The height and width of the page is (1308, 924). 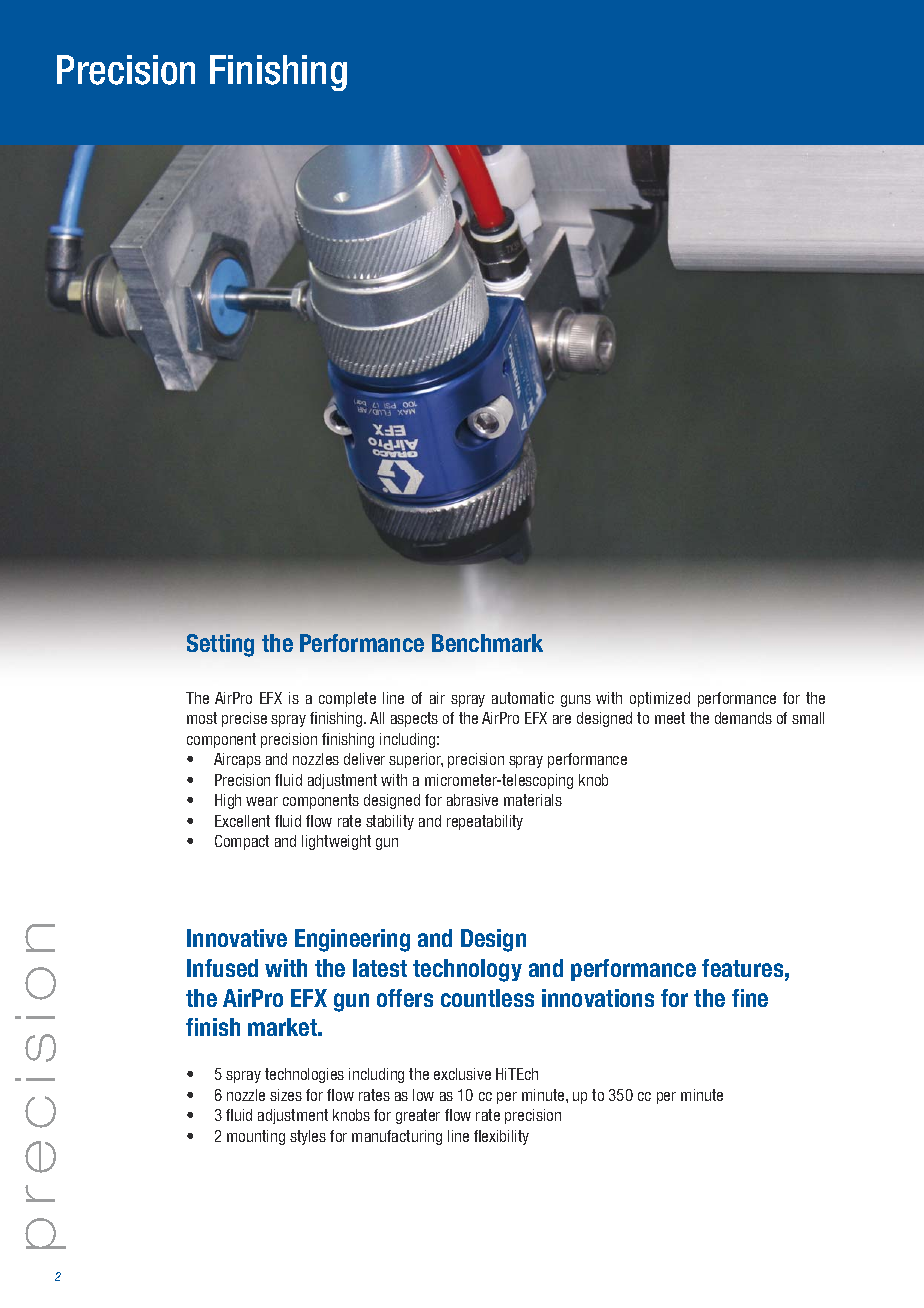 What do you see at coordinates (487, 998) in the page?
I see `countless` at bounding box center [487, 998].
